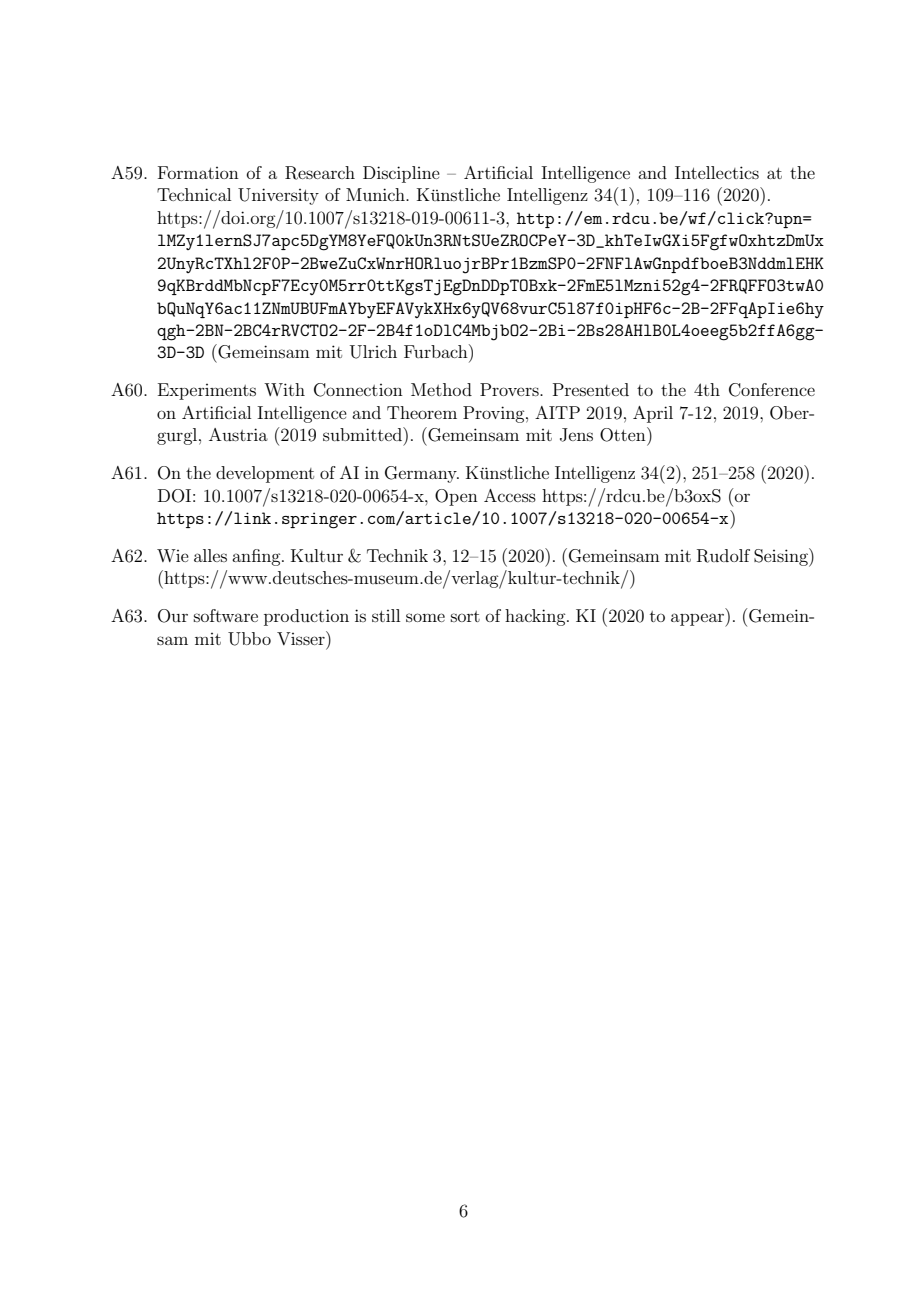 This screenshot has height=1308, width=924. What do you see at coordinates (591, 389) in the screenshot?
I see `Presented` at bounding box center [591, 389].
